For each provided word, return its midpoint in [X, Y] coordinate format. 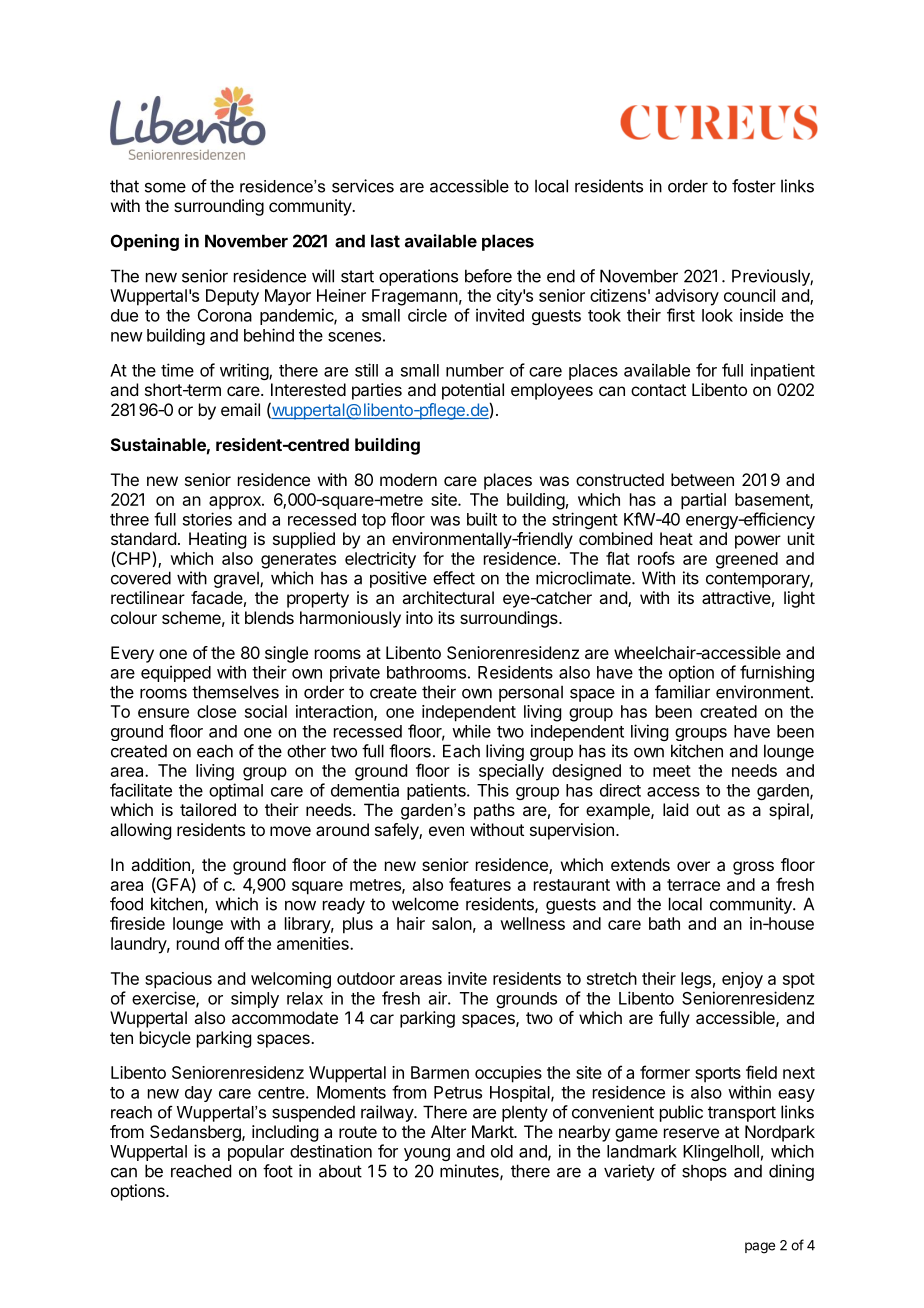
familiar [682, 692]
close [216, 711]
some [165, 187]
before [488, 276]
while [471, 731]
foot [278, 1171]
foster [754, 186]
